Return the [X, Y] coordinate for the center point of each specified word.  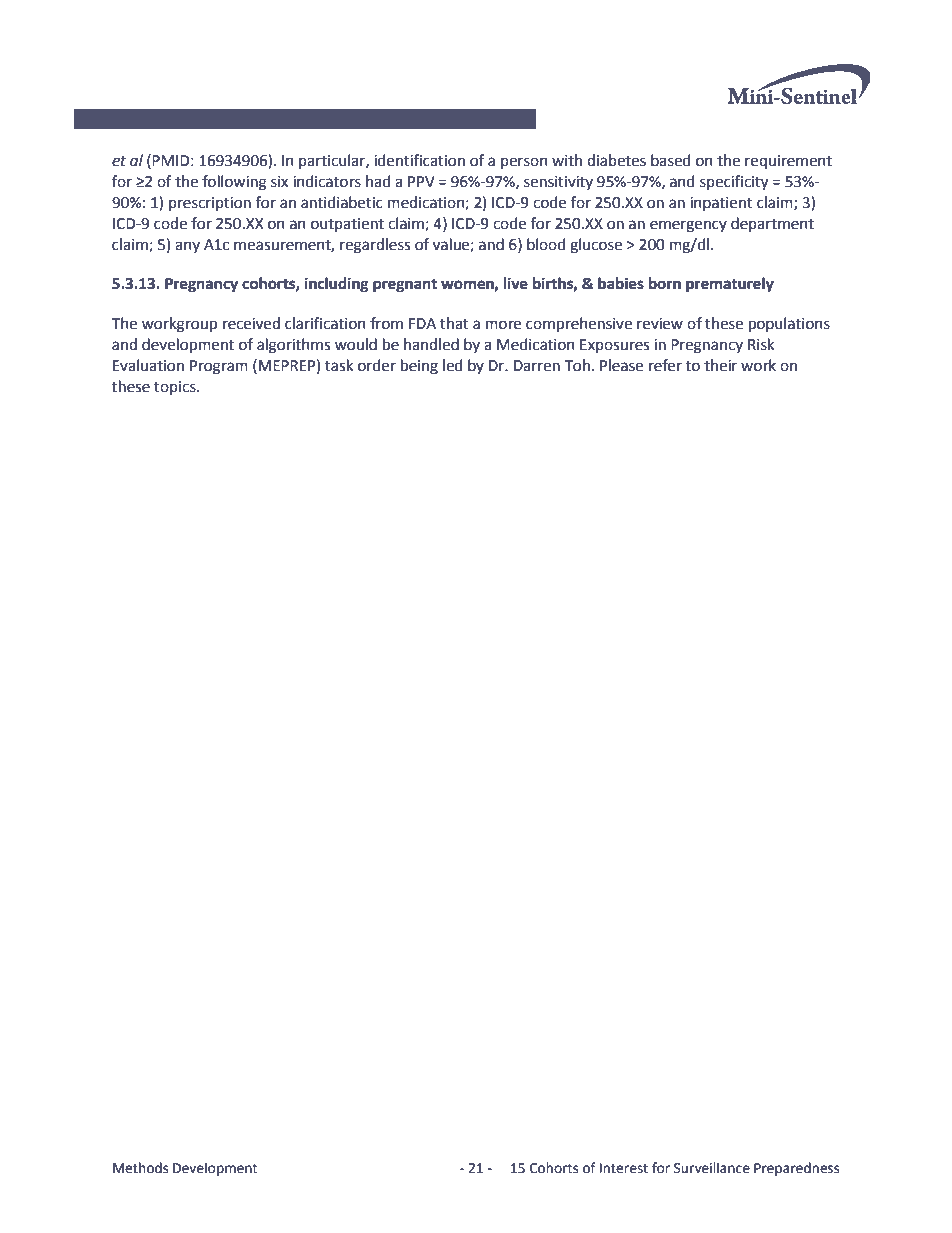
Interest [624, 1168]
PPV [421, 181]
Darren [537, 366]
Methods [140, 1168]
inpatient [721, 204]
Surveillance [712, 1168]
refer [665, 365]
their [720, 365]
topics [176, 388]
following [234, 183]
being [419, 367]
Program [219, 367]
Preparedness [796, 1169]
